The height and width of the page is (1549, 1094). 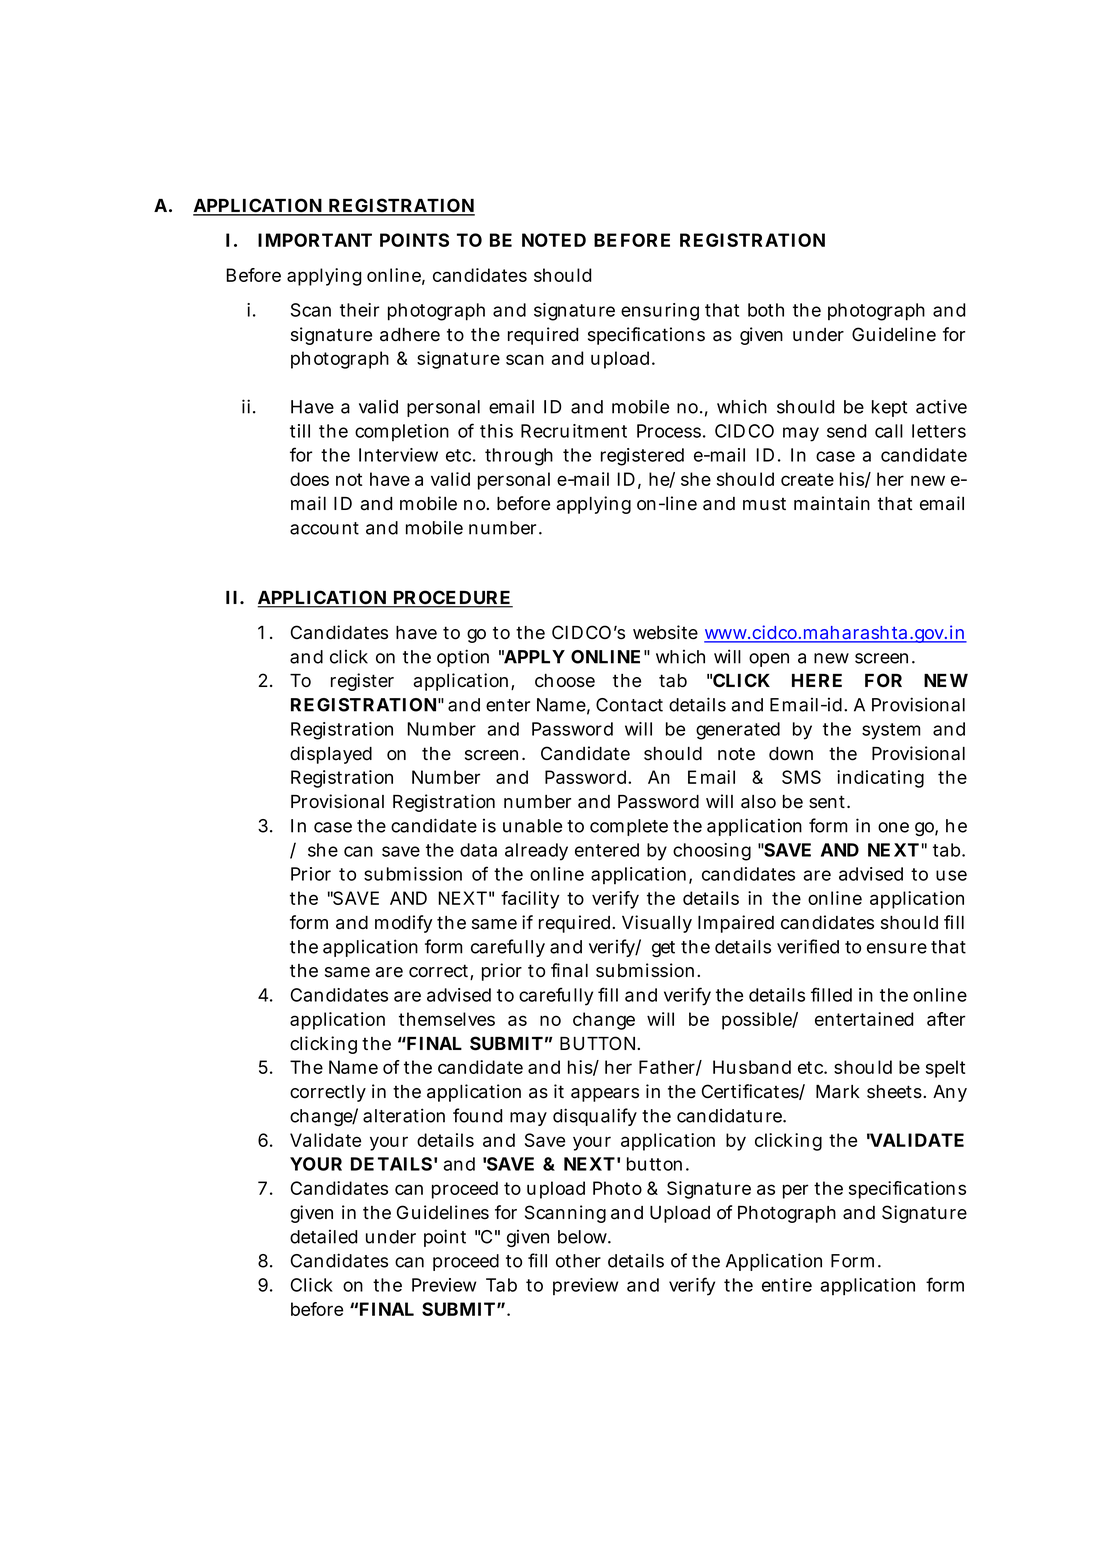 What do you see at coordinates (359, 310) in the page?
I see `their` at bounding box center [359, 310].
